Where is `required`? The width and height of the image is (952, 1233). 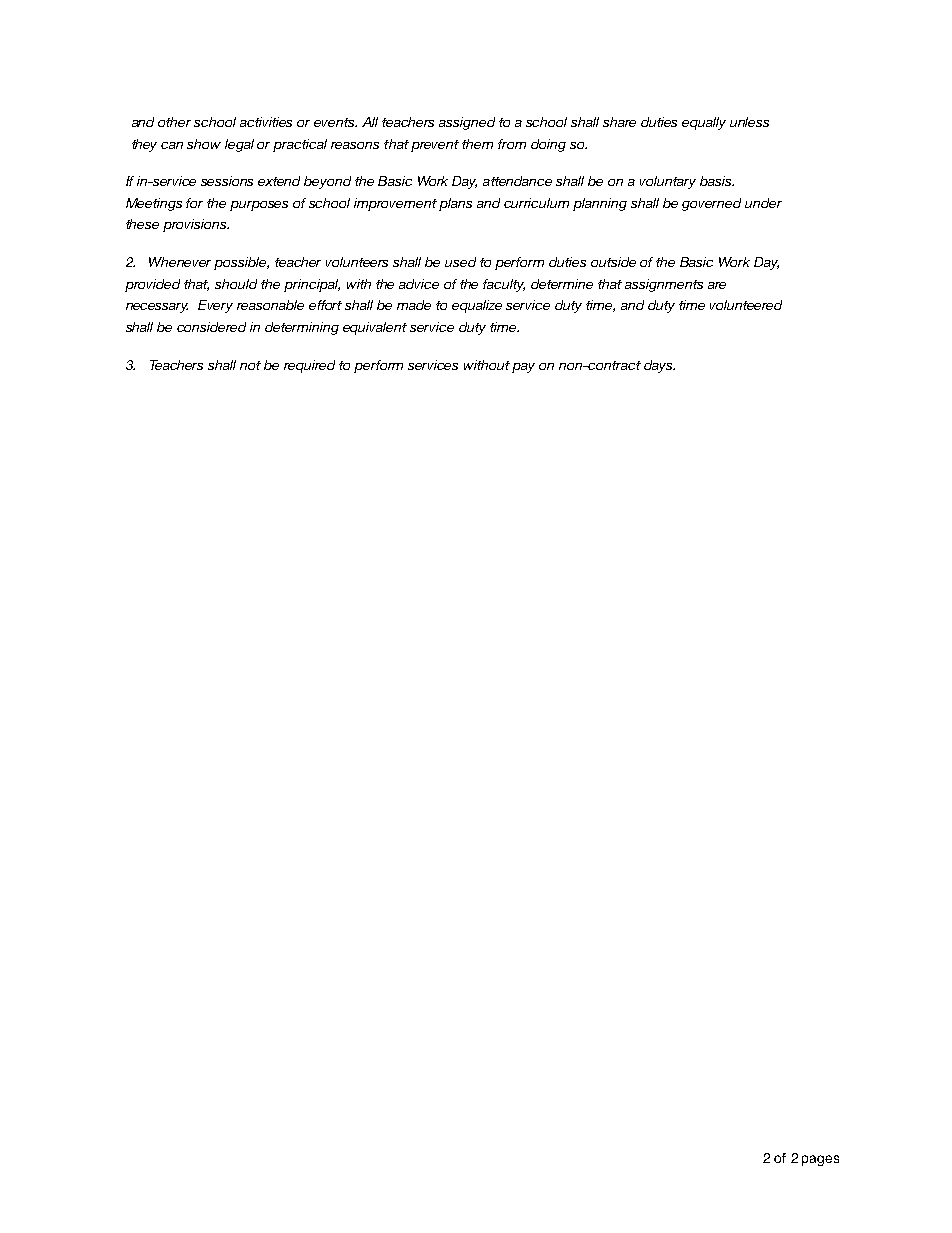 required is located at coordinates (309, 366).
